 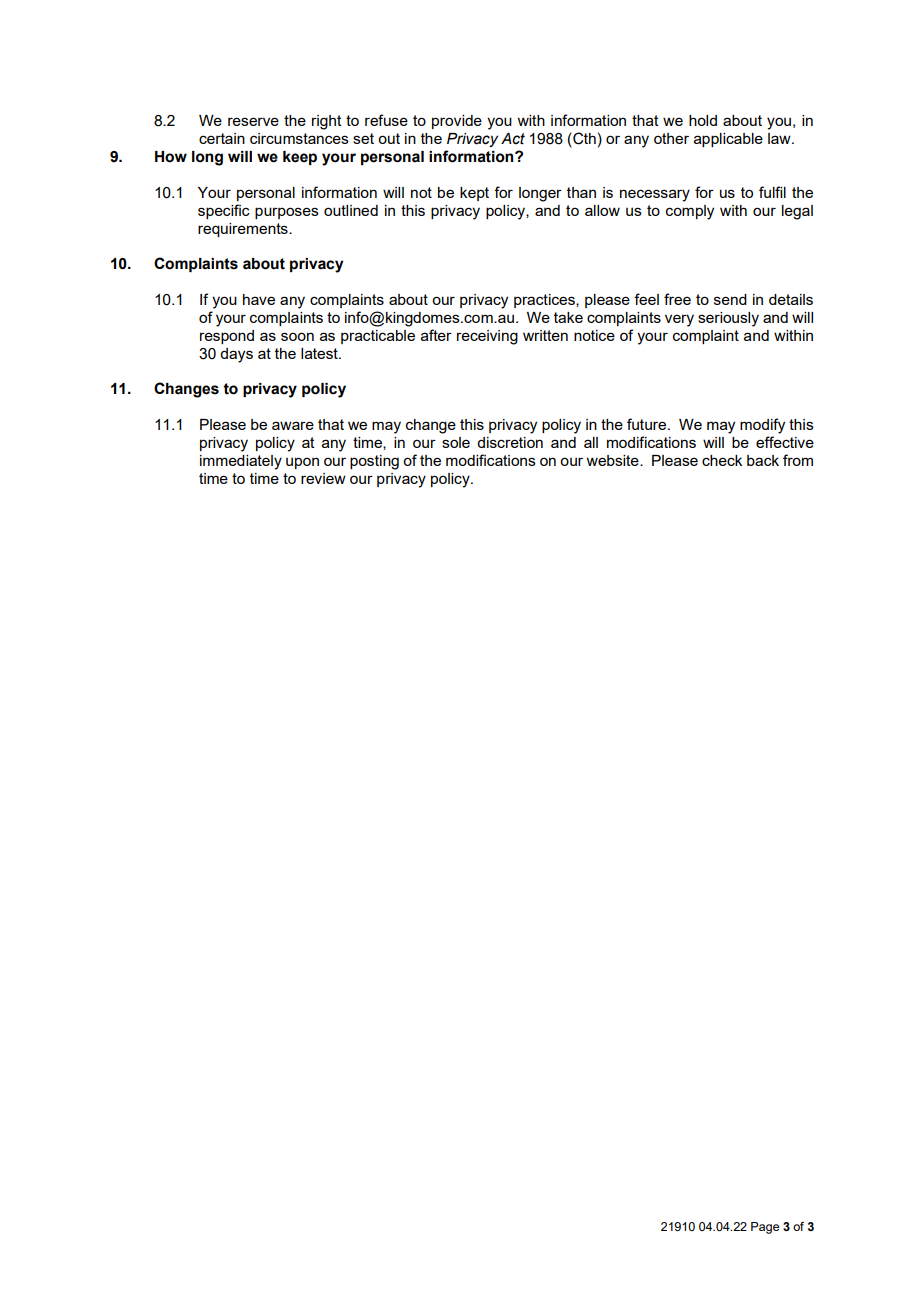 I want to click on certain, so click(x=222, y=138).
